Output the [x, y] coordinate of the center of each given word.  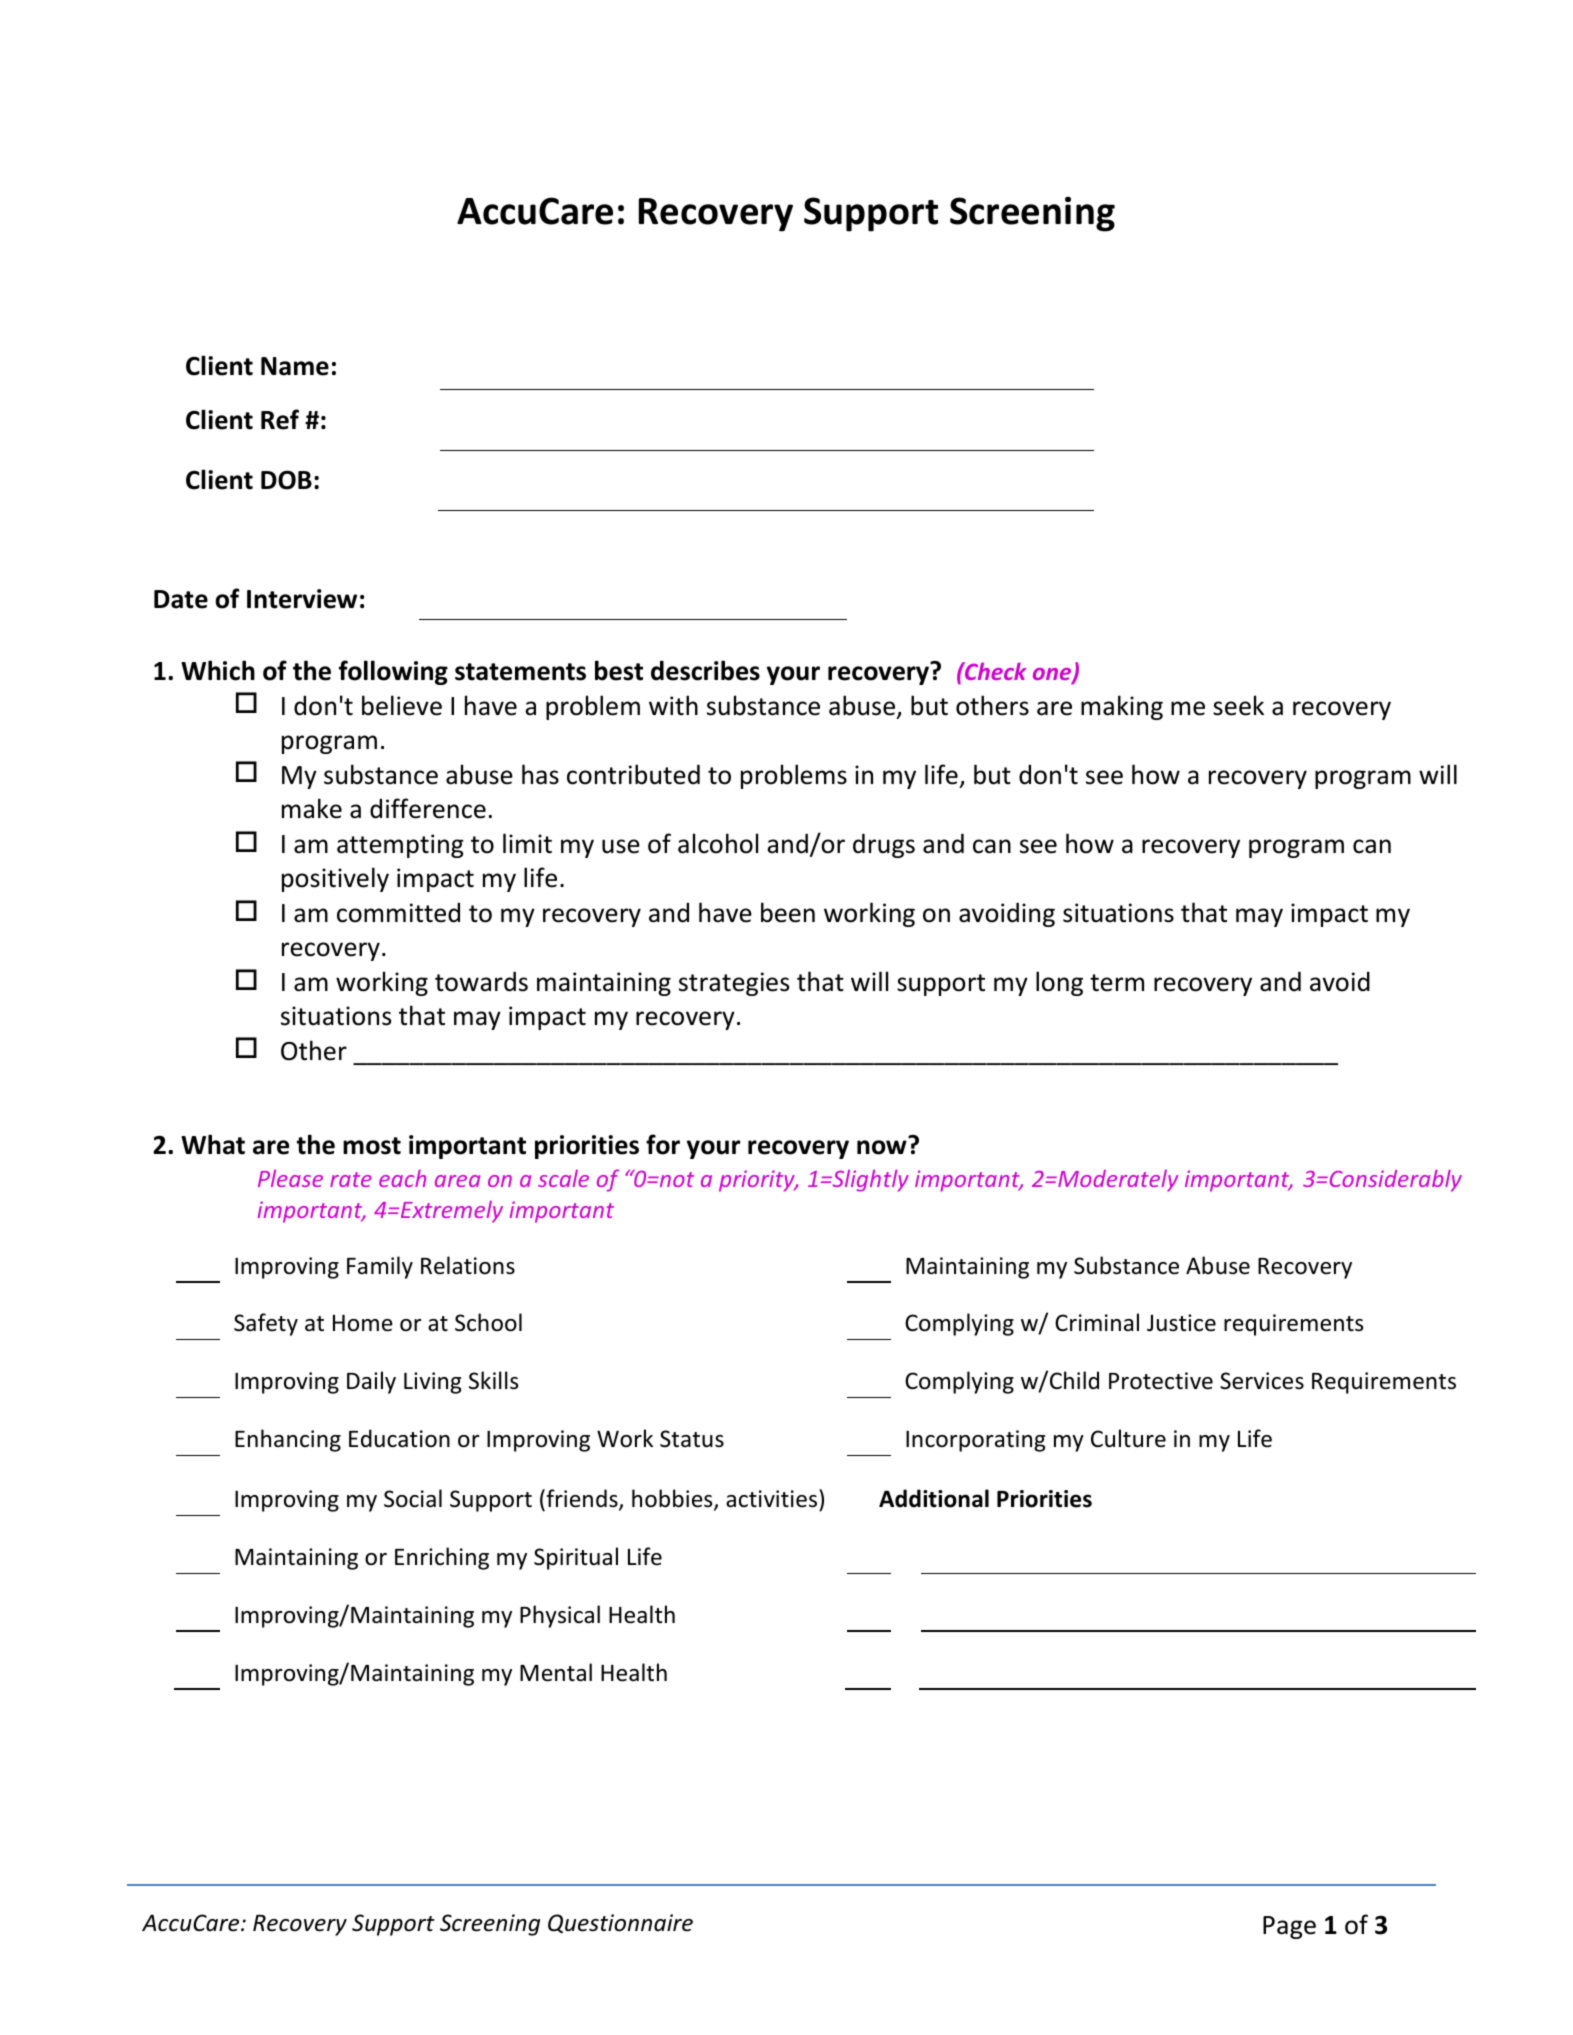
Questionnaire [620, 1923]
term [1117, 983]
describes [705, 670]
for [663, 1144]
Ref [280, 419]
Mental [556, 1672]
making [1122, 707]
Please [290, 1178]
